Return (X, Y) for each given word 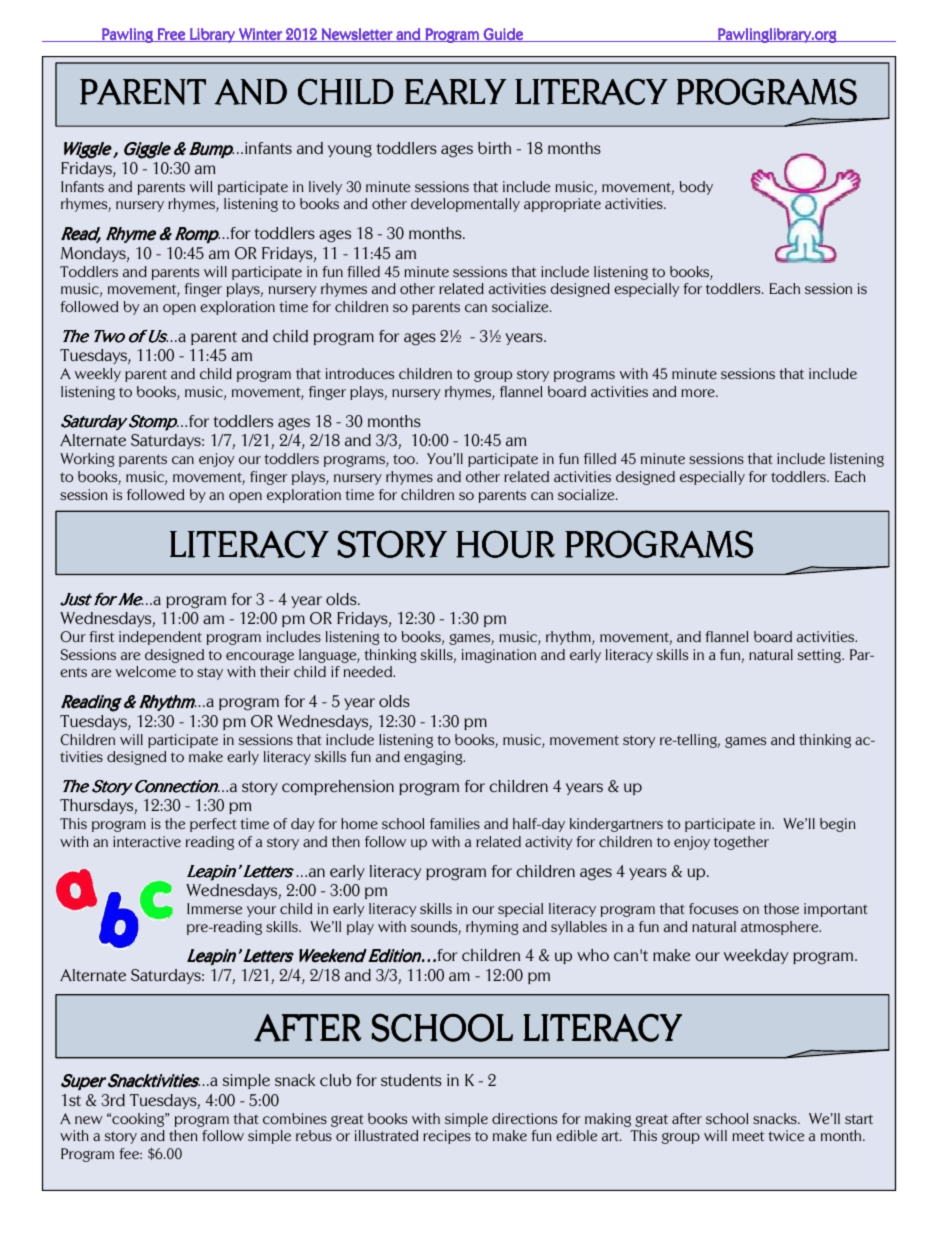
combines (295, 1118)
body (696, 188)
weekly (97, 375)
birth (494, 148)
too (405, 459)
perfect (213, 825)
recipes (447, 1137)
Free (171, 35)
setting (820, 656)
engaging (434, 758)
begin (838, 825)
